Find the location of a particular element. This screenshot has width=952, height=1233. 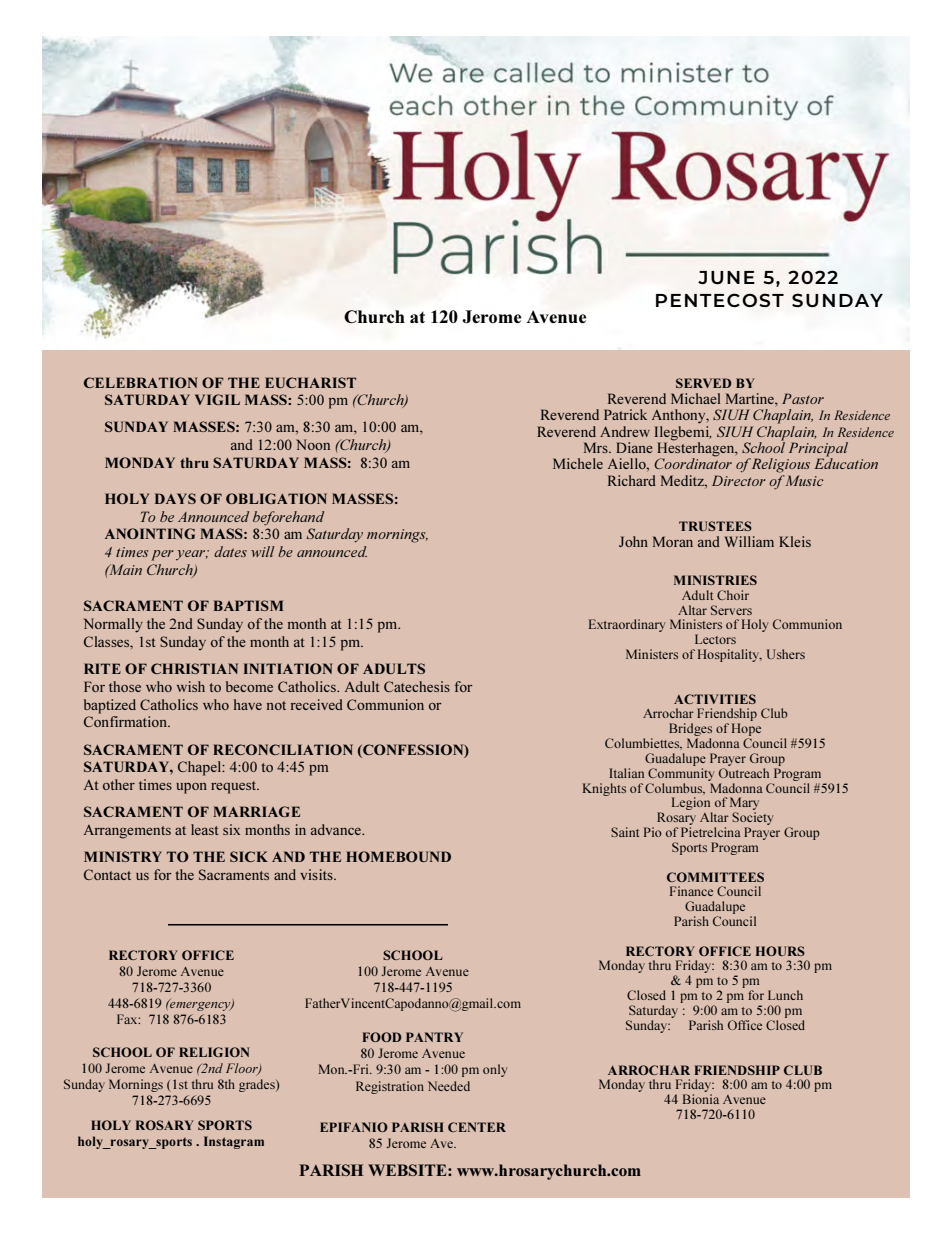

CELEBRATION is located at coordinates (141, 382).
